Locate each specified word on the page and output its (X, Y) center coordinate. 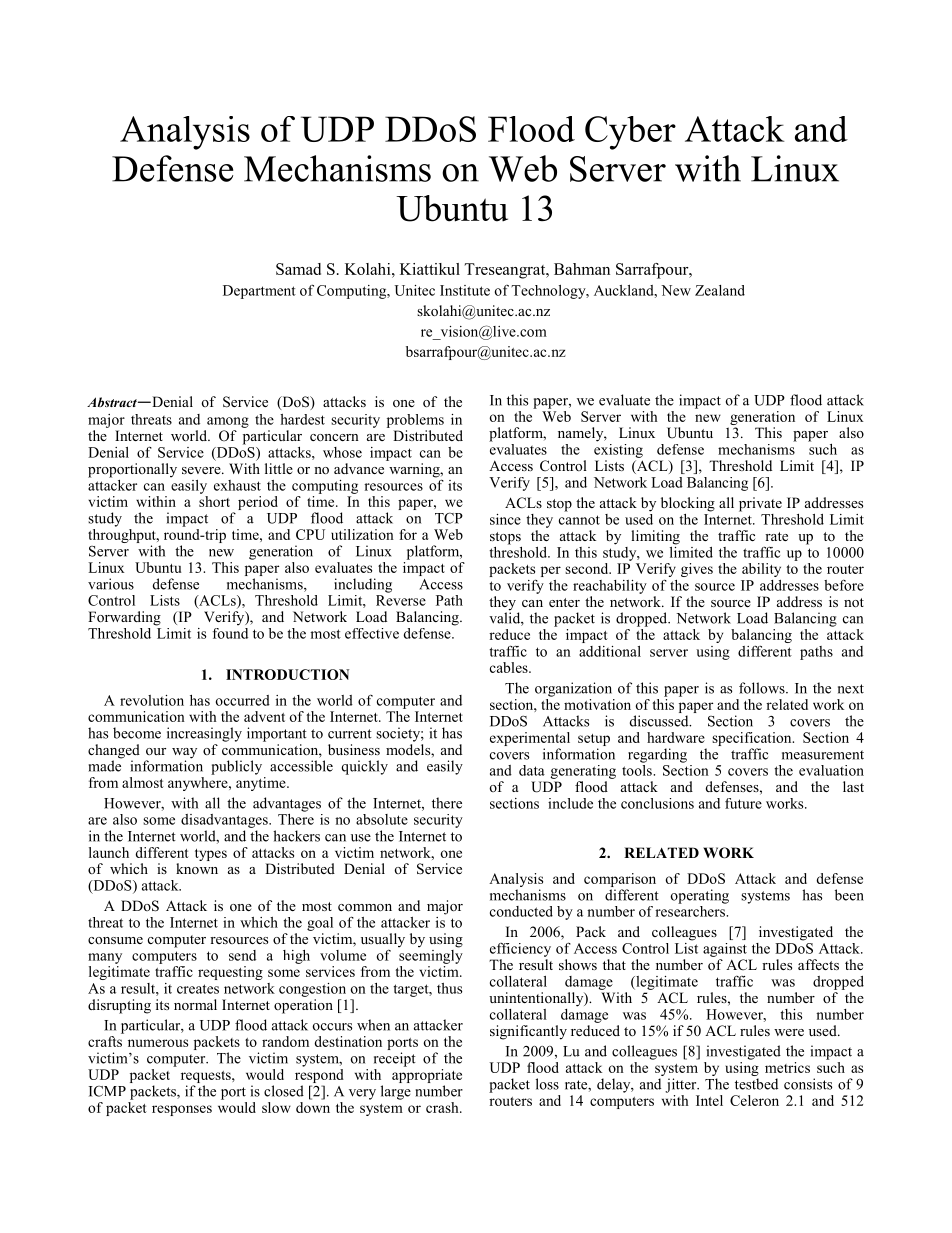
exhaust (237, 485)
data (532, 770)
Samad (298, 269)
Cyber (630, 133)
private (760, 504)
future (743, 803)
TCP (449, 518)
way (184, 754)
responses (182, 1110)
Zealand (720, 290)
